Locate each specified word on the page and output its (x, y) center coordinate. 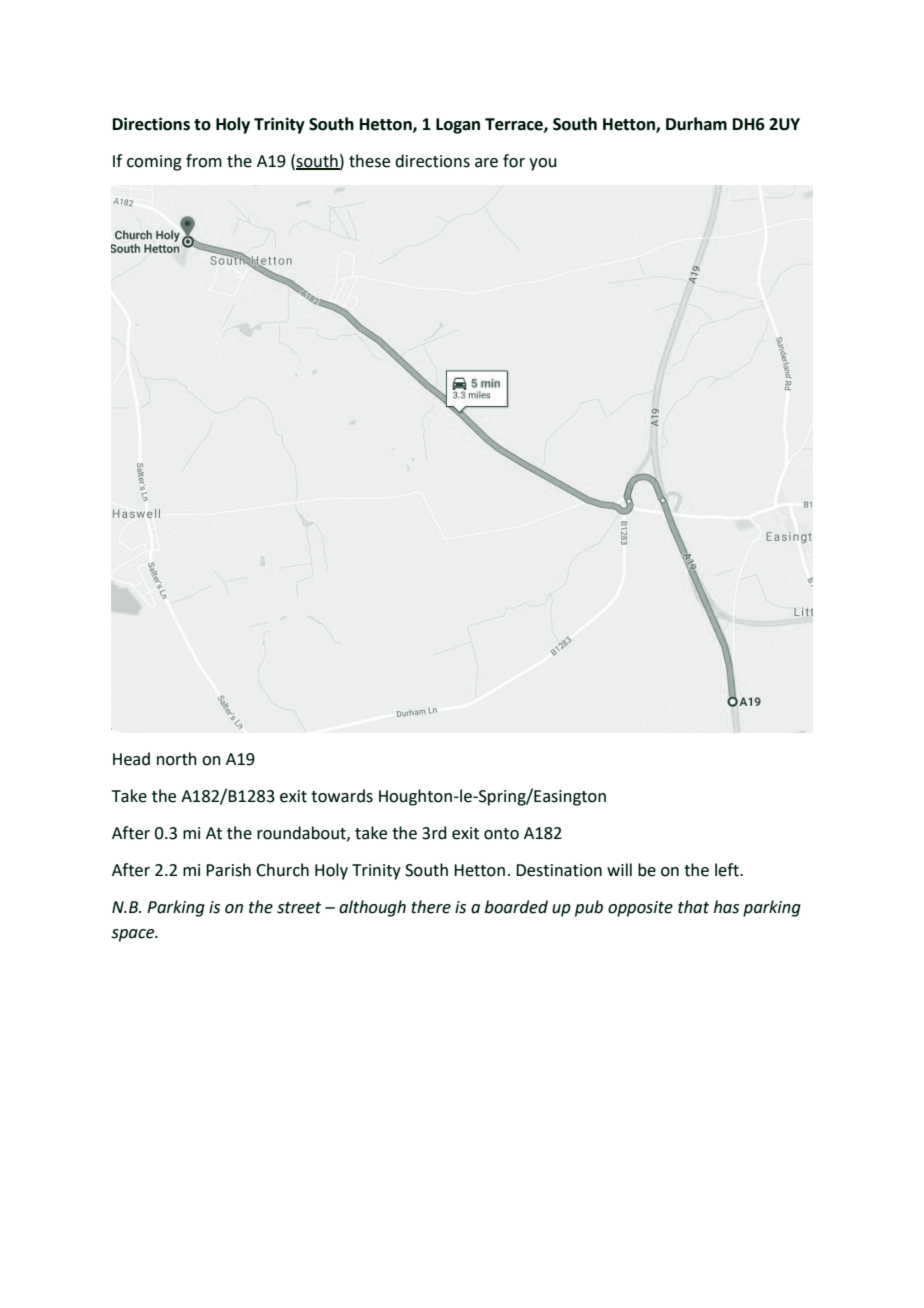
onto (501, 834)
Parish (228, 870)
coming (154, 163)
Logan (458, 126)
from (204, 161)
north (177, 759)
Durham (696, 124)
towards (342, 796)
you (542, 164)
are (486, 163)
